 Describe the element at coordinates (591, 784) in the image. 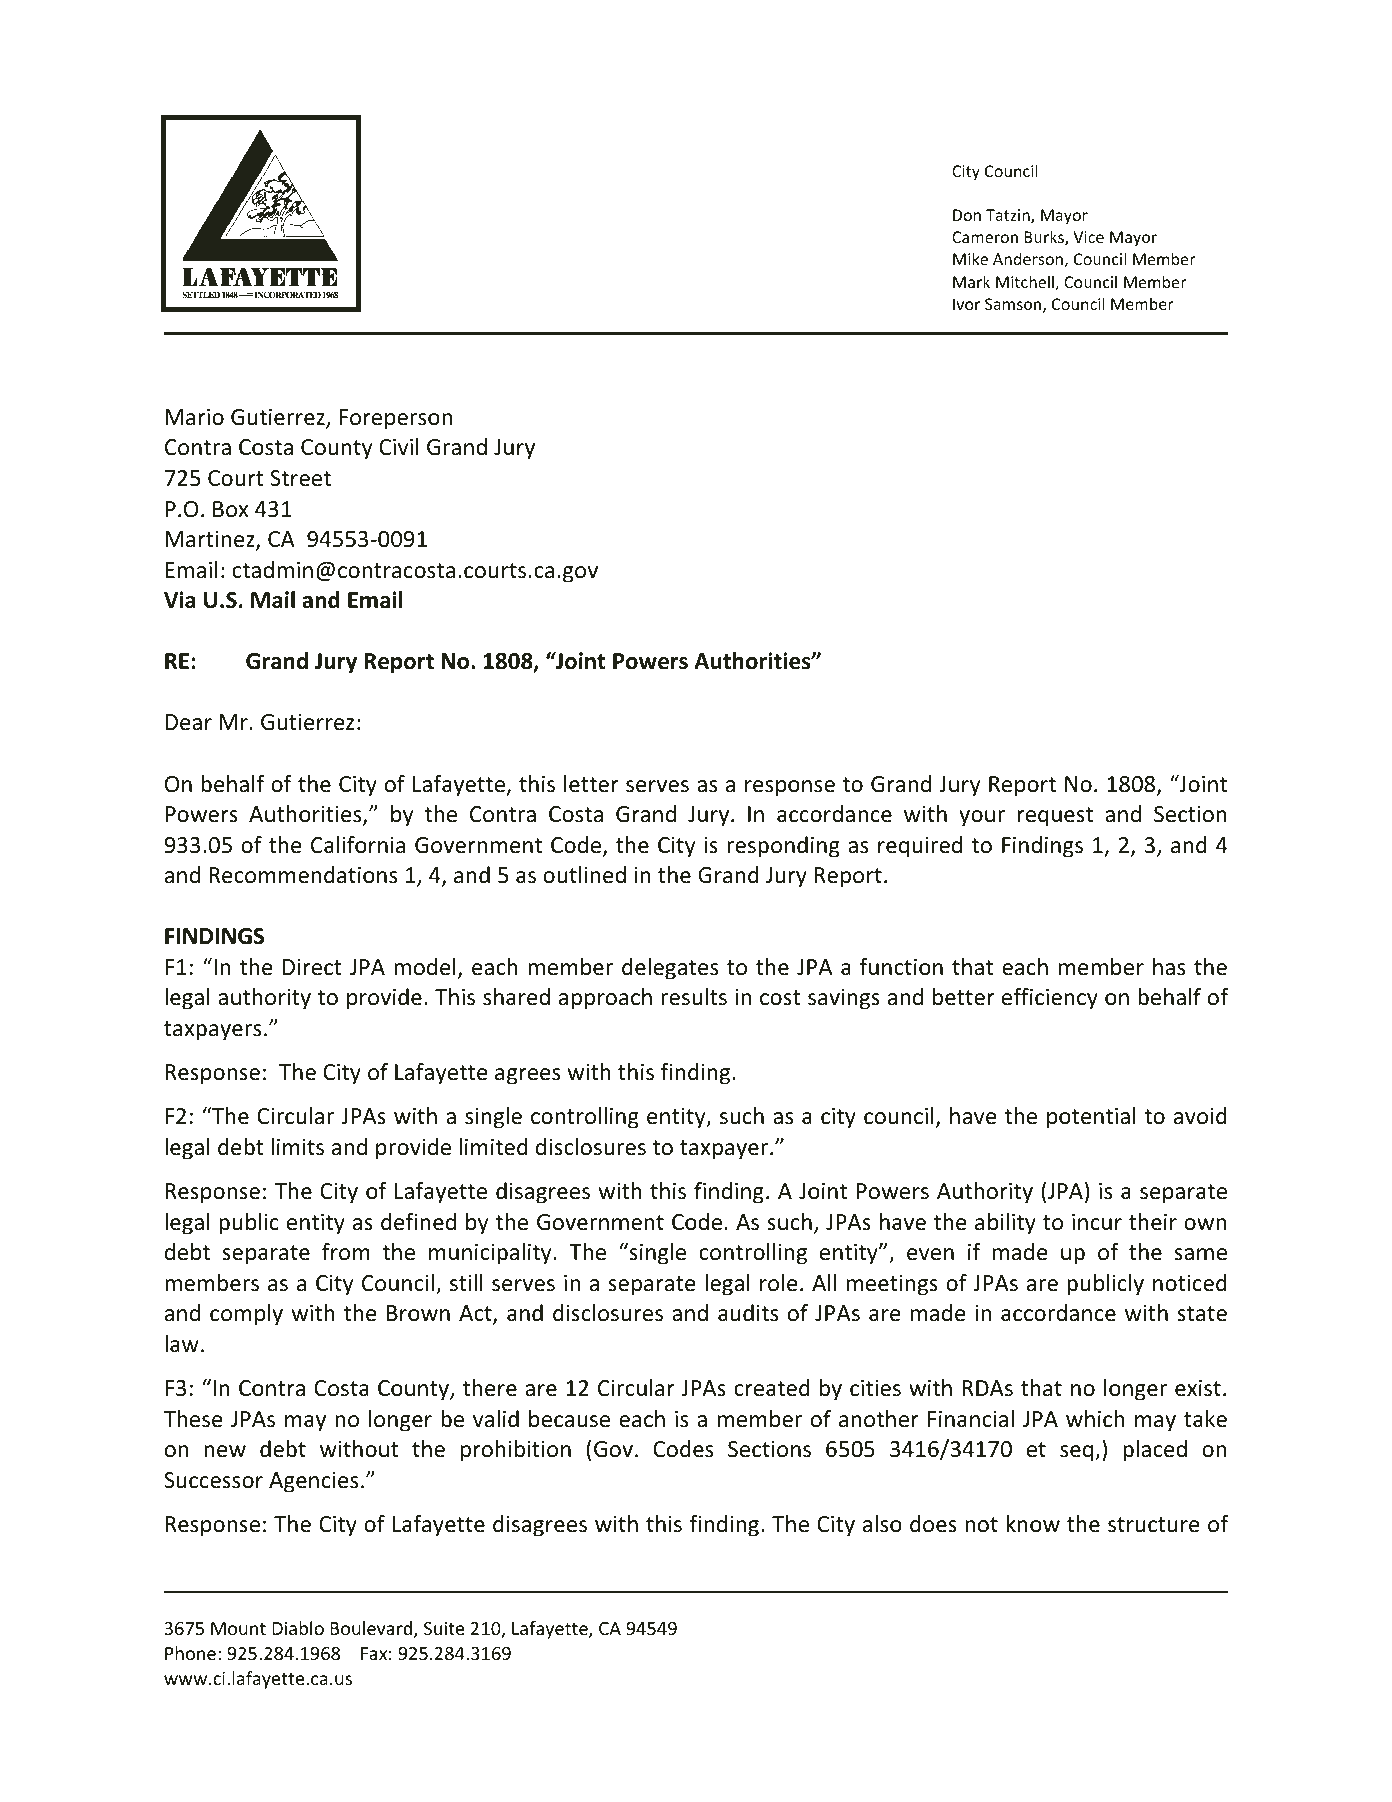

I see `letter` at that location.
